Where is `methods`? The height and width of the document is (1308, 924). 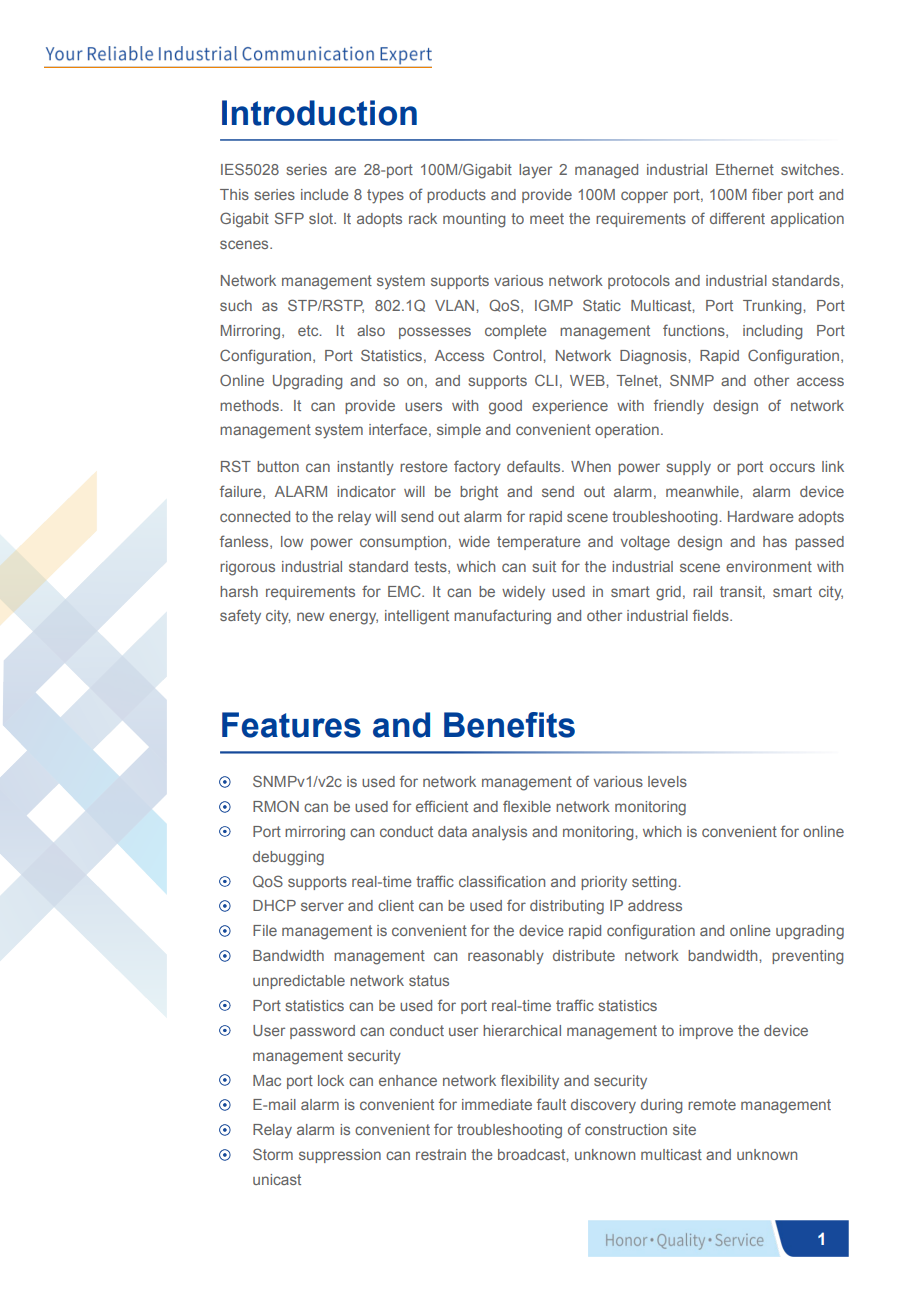 methods is located at coordinates (250, 405).
